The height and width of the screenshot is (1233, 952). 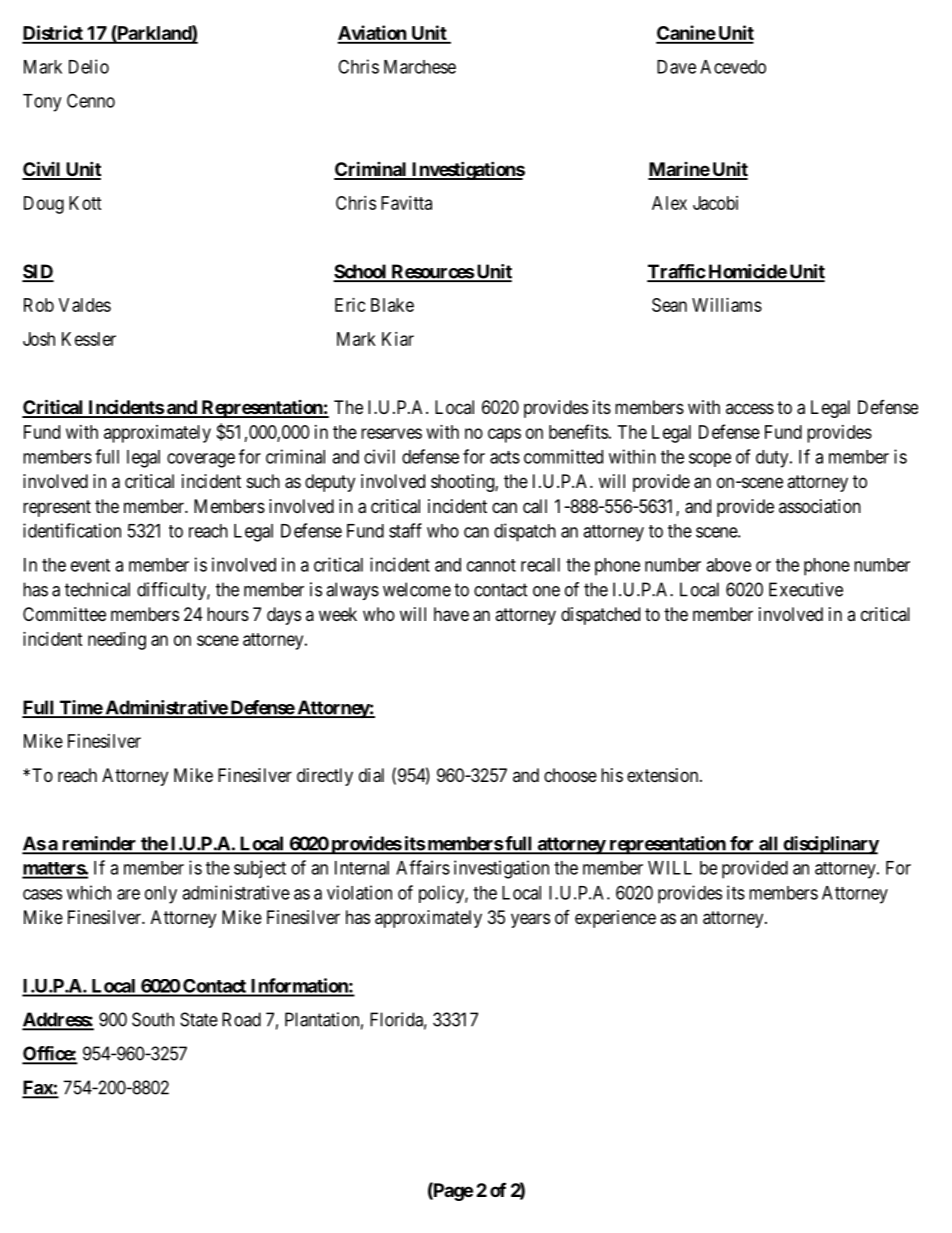 I want to click on South, so click(x=153, y=1019).
